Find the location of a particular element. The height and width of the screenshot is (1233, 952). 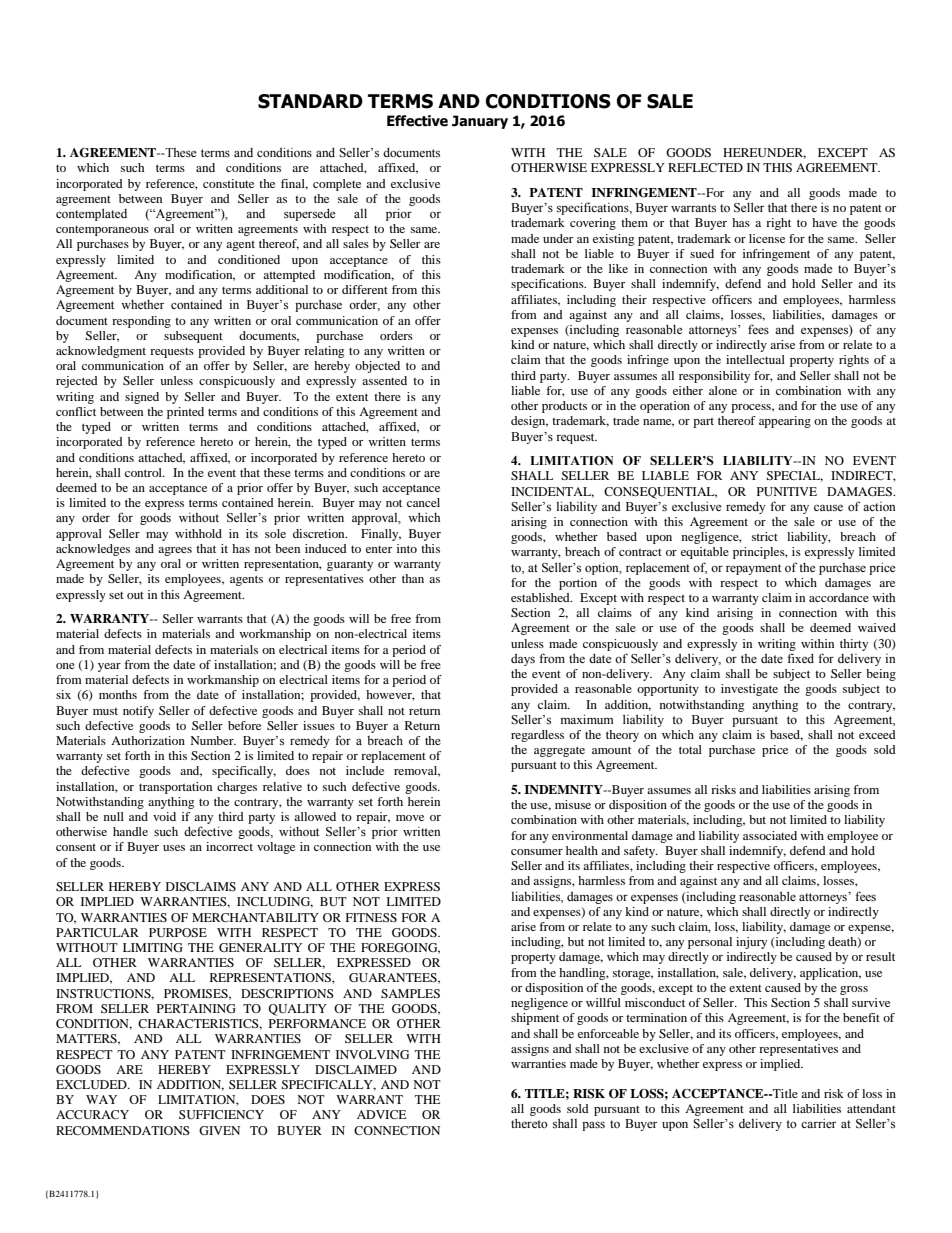

intellectual is located at coordinates (755, 359).
